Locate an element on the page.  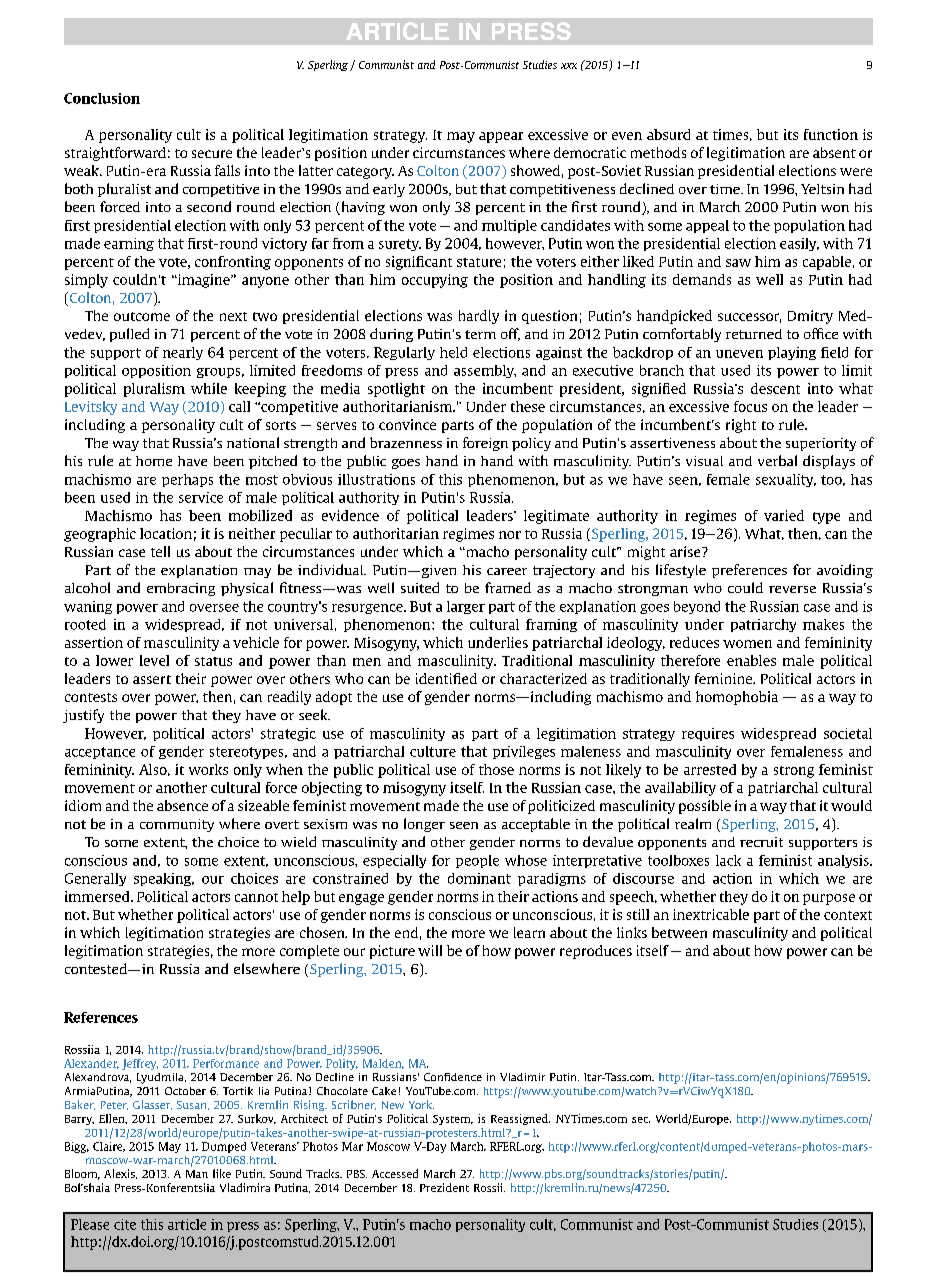
Conclusion is located at coordinates (102, 98).
